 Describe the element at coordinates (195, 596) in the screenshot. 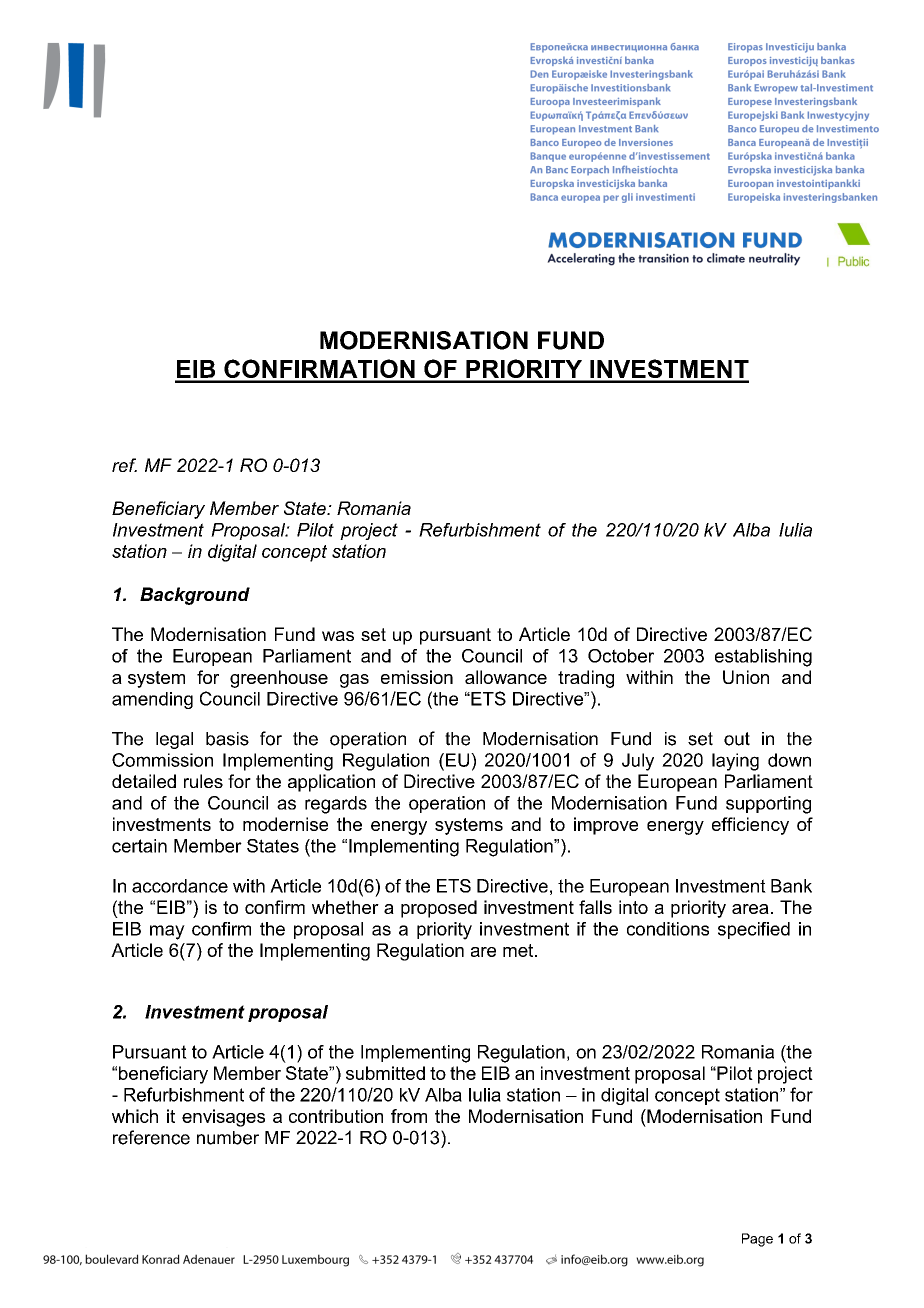

I see `Background` at that location.
